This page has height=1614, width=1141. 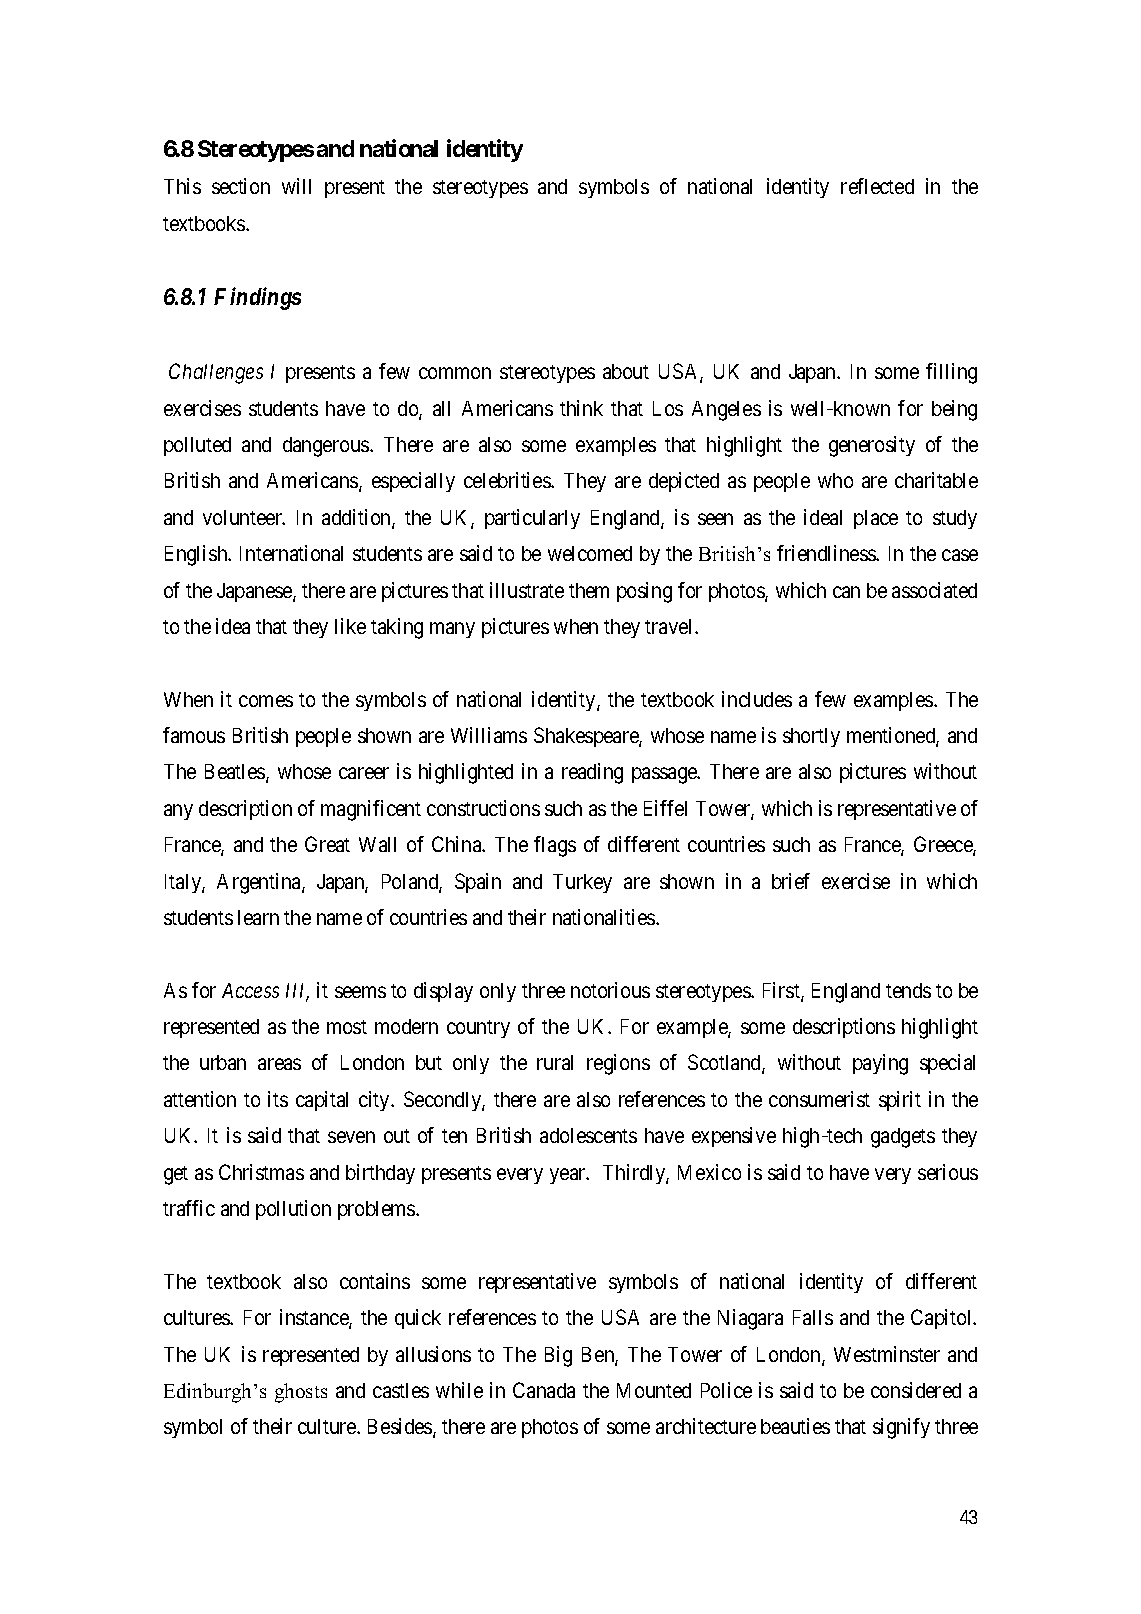 What do you see at coordinates (301, 1393) in the page?
I see `ghosts` at bounding box center [301, 1393].
